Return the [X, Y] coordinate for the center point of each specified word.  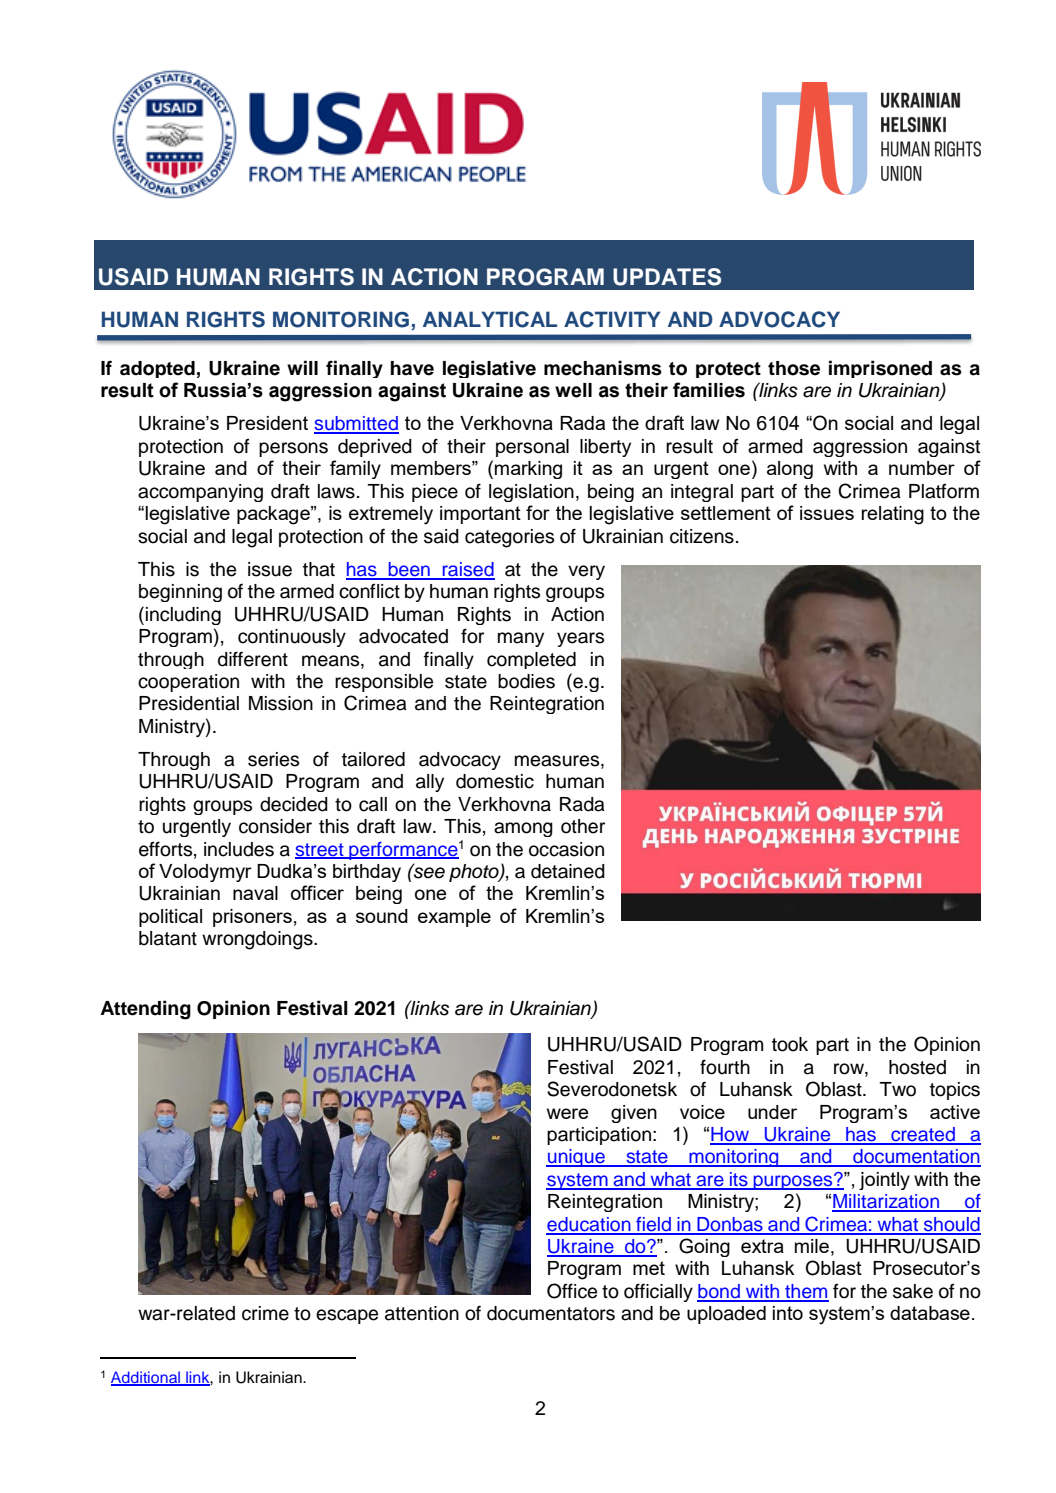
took [790, 1044]
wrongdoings [258, 940]
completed [531, 660]
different [253, 659]
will [302, 367]
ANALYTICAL [490, 319]
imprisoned [880, 369]
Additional [146, 1378]
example [454, 918]
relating [892, 515]
